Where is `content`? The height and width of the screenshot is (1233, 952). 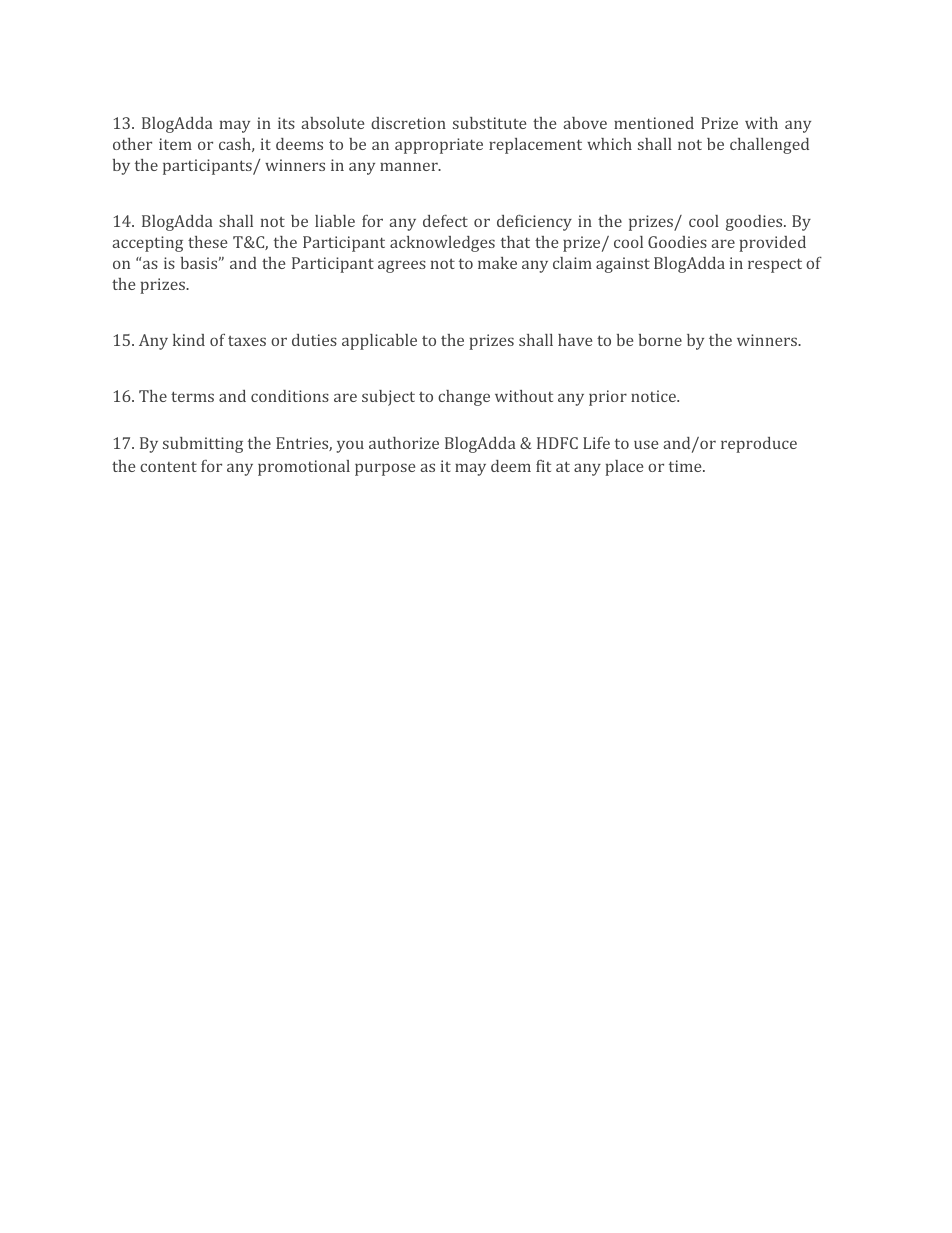 content is located at coordinates (168, 467).
